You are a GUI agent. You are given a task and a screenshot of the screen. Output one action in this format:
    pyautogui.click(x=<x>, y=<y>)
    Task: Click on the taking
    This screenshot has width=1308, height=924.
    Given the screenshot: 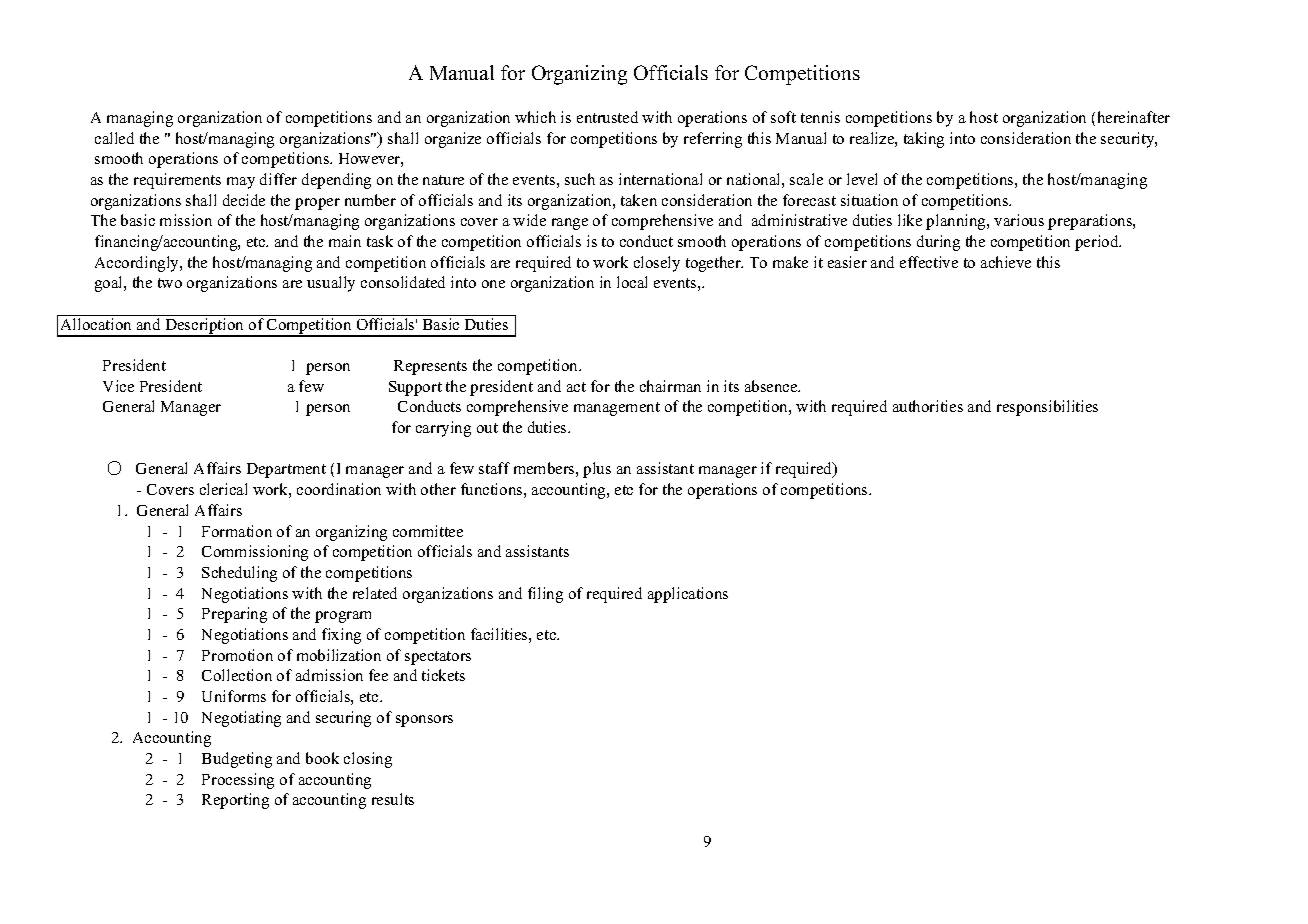 What is the action you would take?
    pyautogui.click(x=924, y=140)
